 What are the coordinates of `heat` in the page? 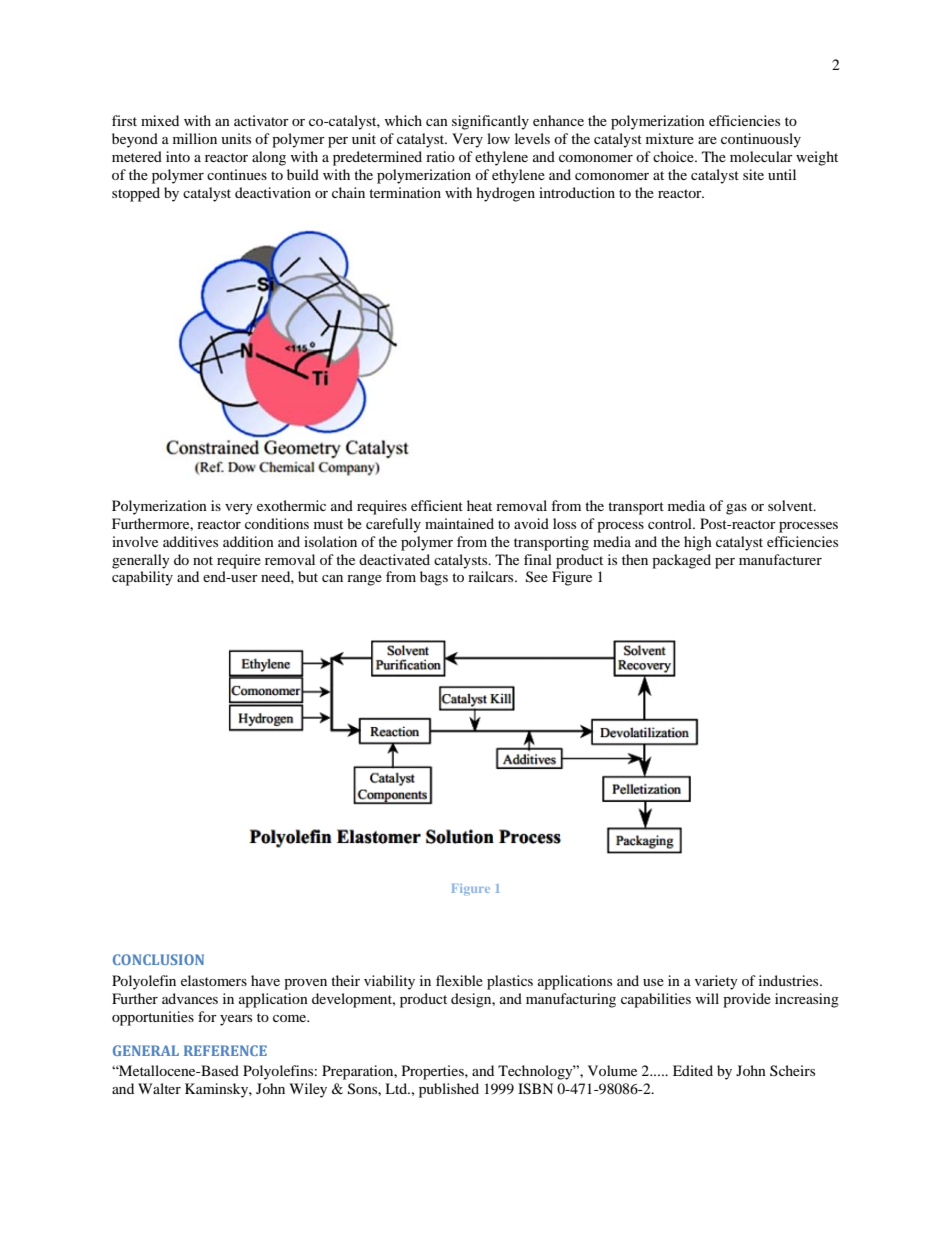 It's located at (479, 505).
